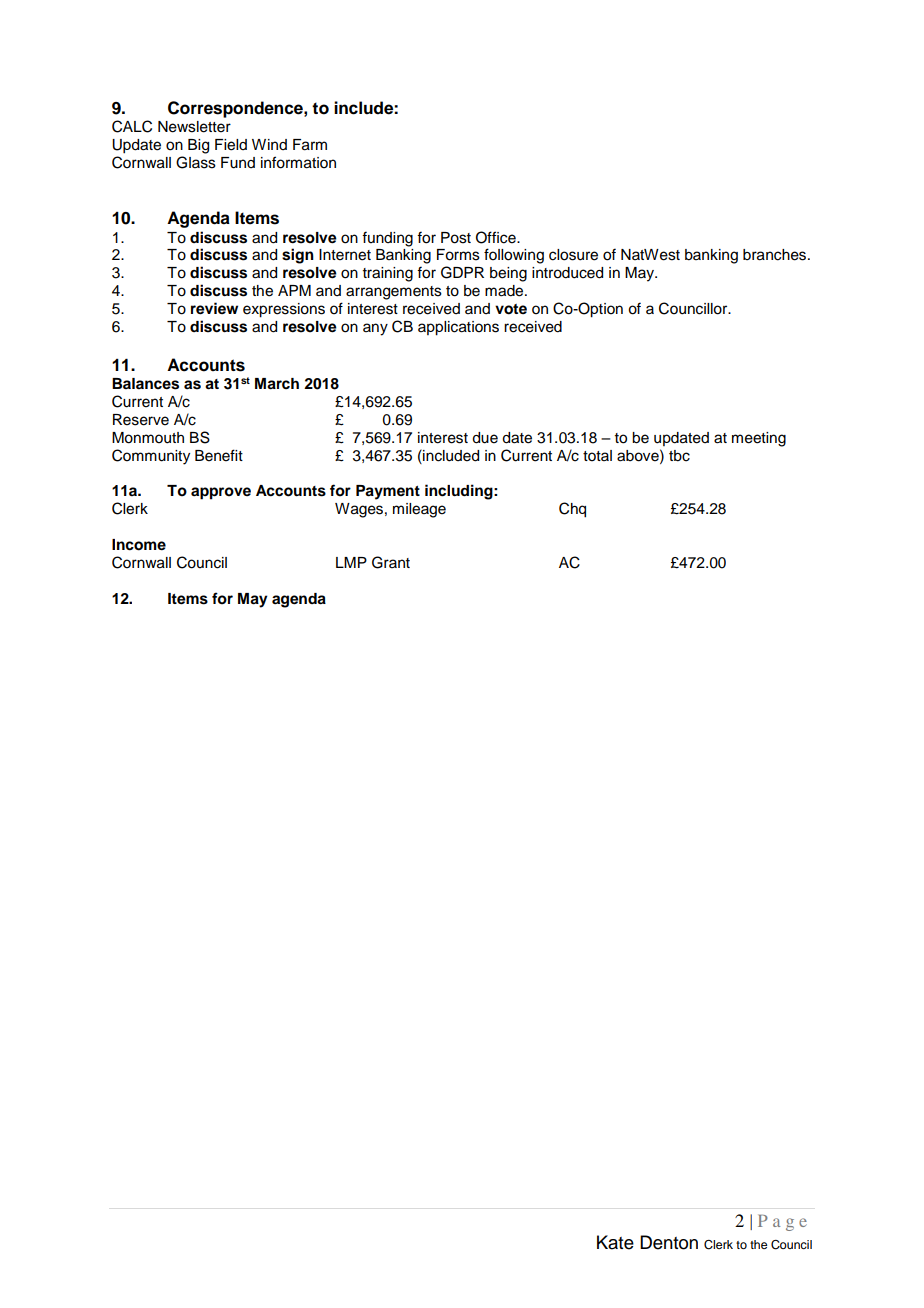 The height and width of the screenshot is (1308, 924). I want to click on LMP, so click(351, 562).
